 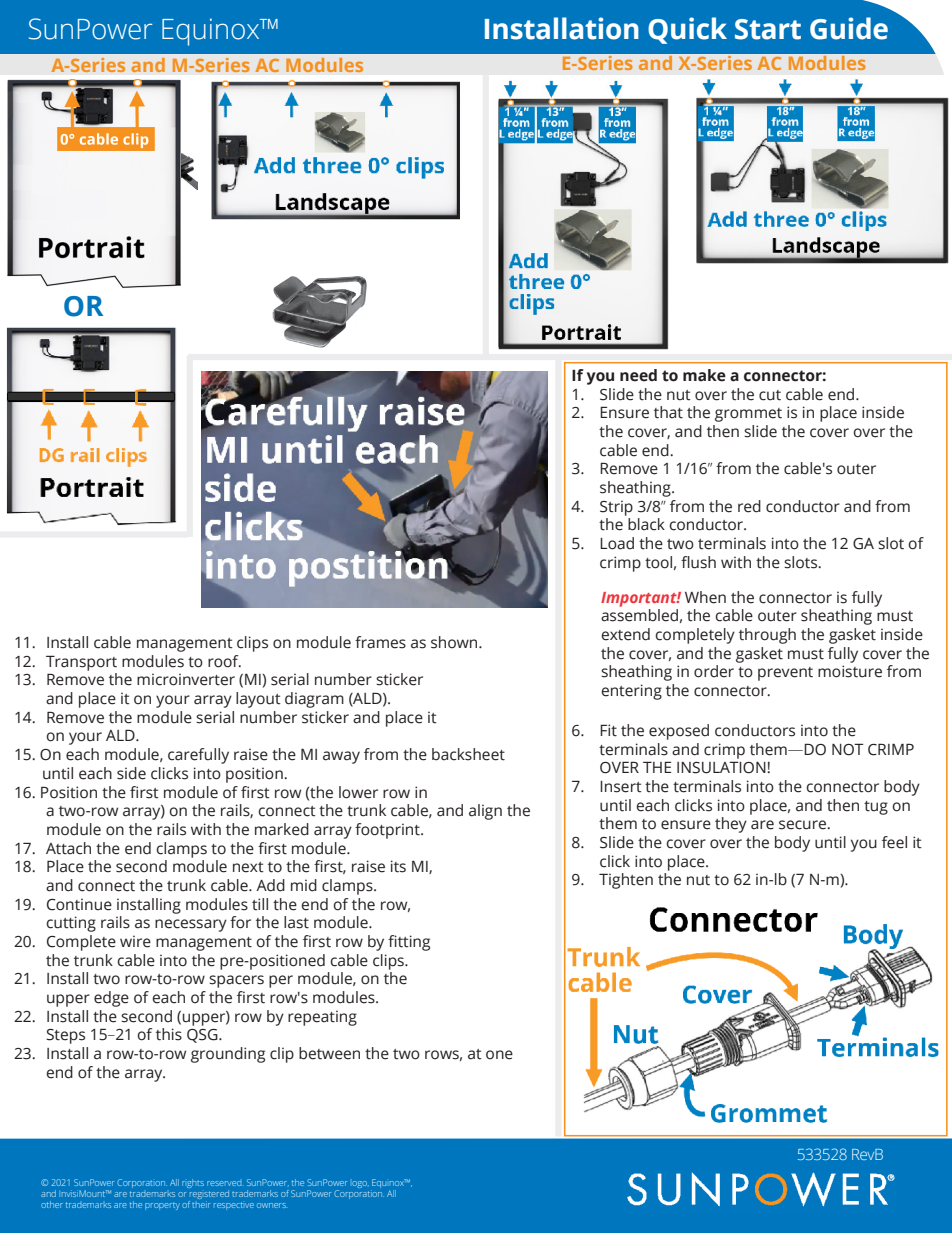 I want to click on grommet, so click(x=748, y=415).
